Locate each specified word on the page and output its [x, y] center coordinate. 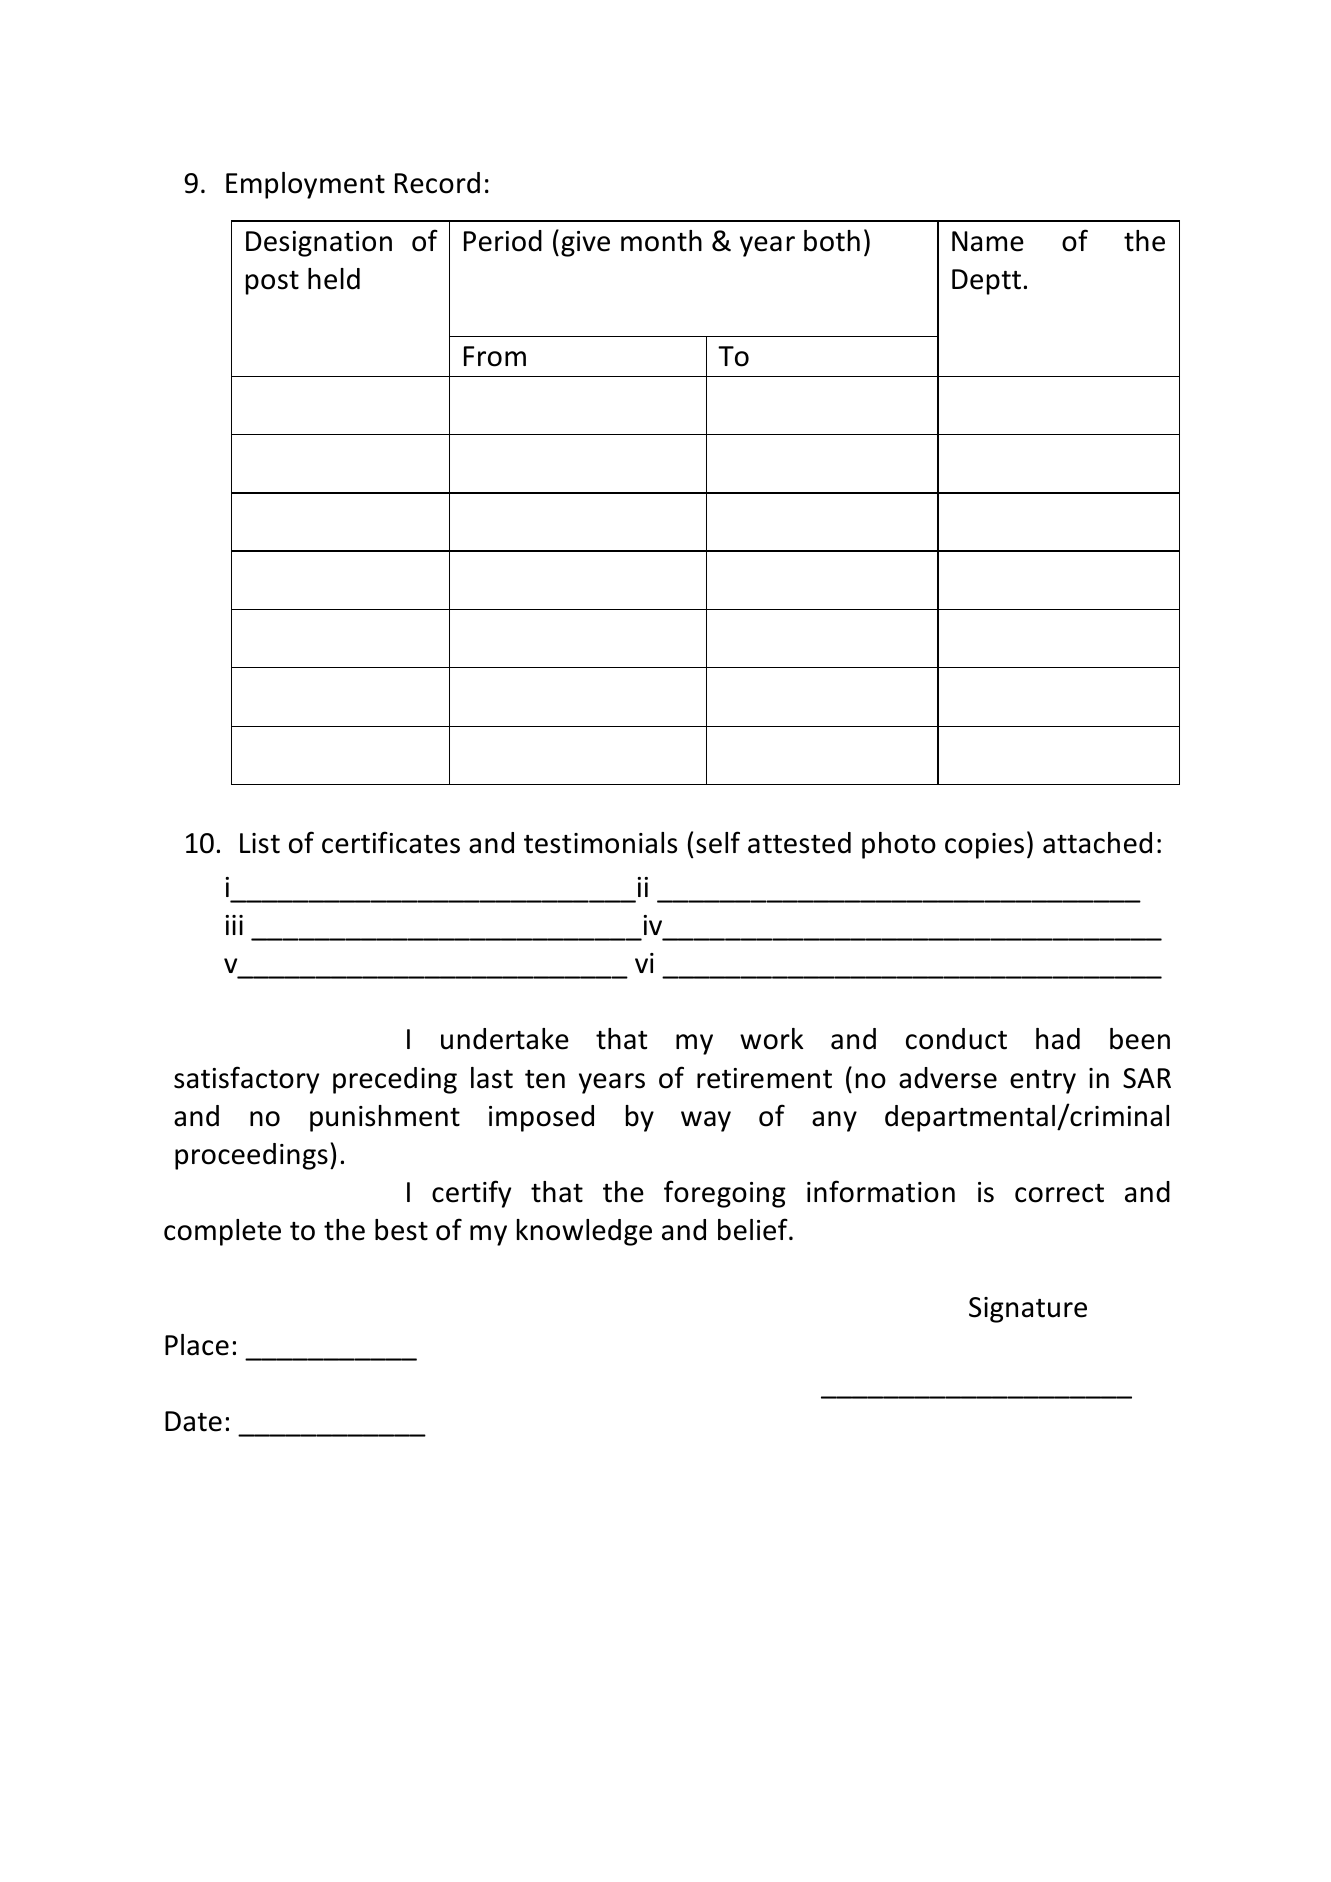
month [661, 241]
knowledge [584, 1232]
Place [197, 1345]
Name [988, 241]
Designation [319, 244]
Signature [1028, 1310]
